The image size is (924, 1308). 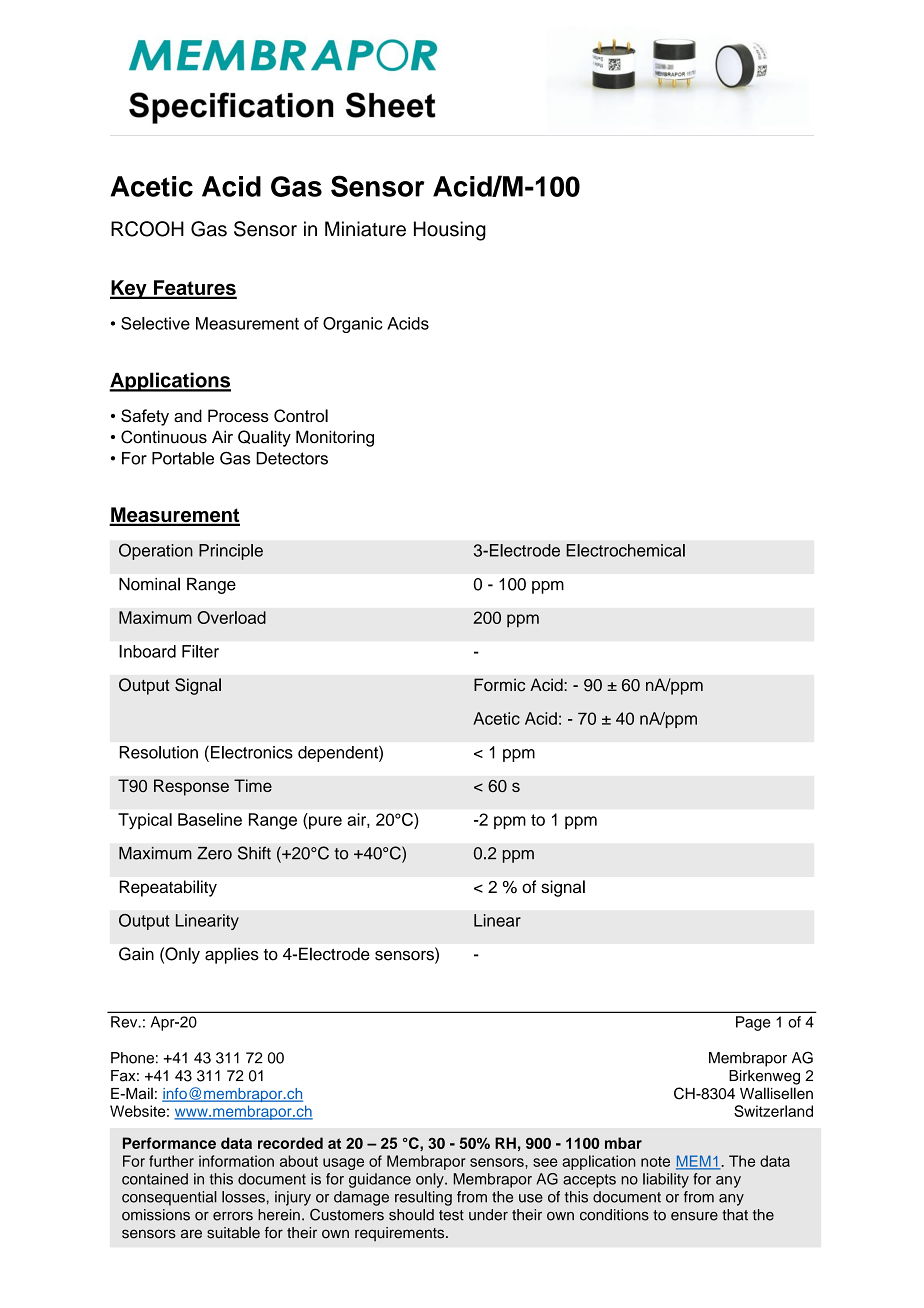 What do you see at coordinates (450, 231) in the screenshot?
I see `Housing` at bounding box center [450, 231].
